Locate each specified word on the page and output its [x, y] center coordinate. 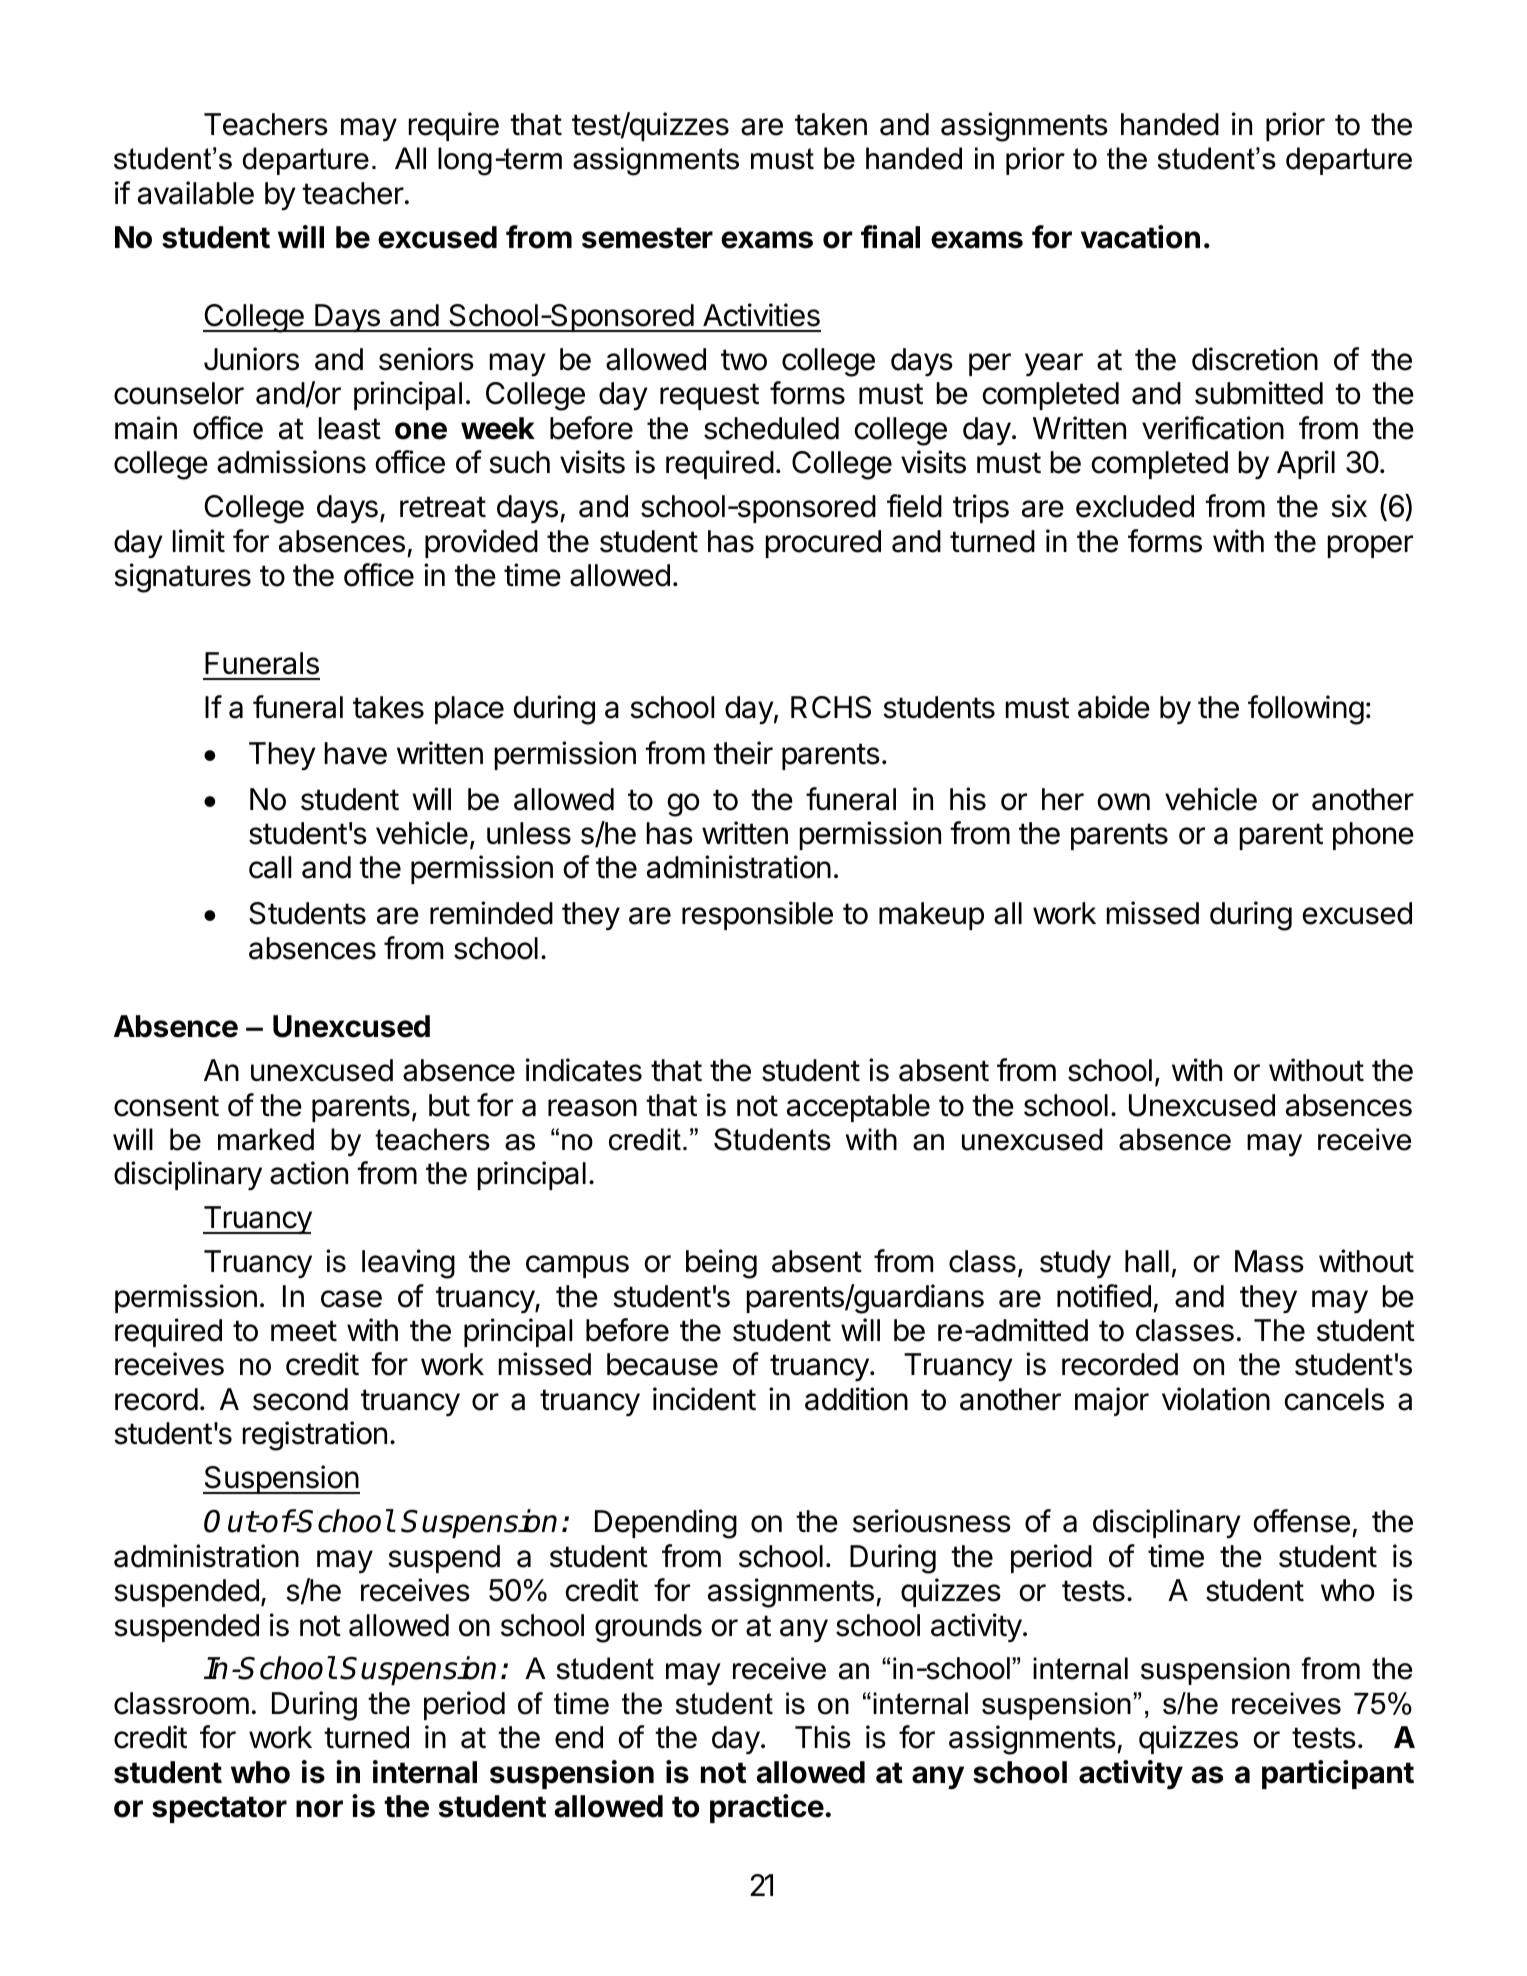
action [309, 1173]
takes [388, 707]
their [743, 753]
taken [831, 124]
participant [1338, 1774]
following [1306, 710]
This [823, 1737]
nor [319, 1809]
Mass [1269, 1261]
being [721, 1264]
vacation [1140, 237]
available [196, 193]
